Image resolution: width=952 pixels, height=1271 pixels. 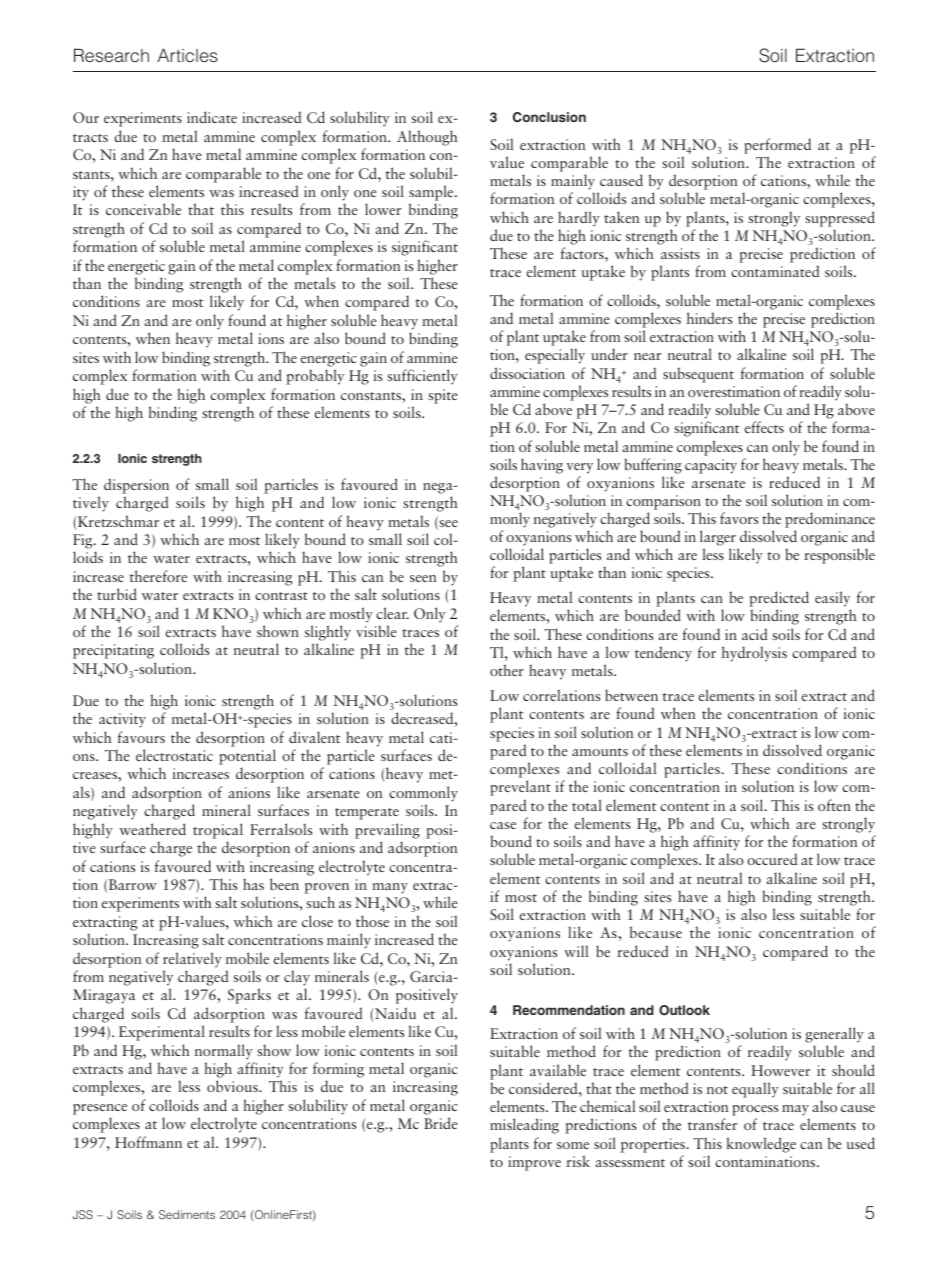 I want to click on occured, so click(x=772, y=859).
